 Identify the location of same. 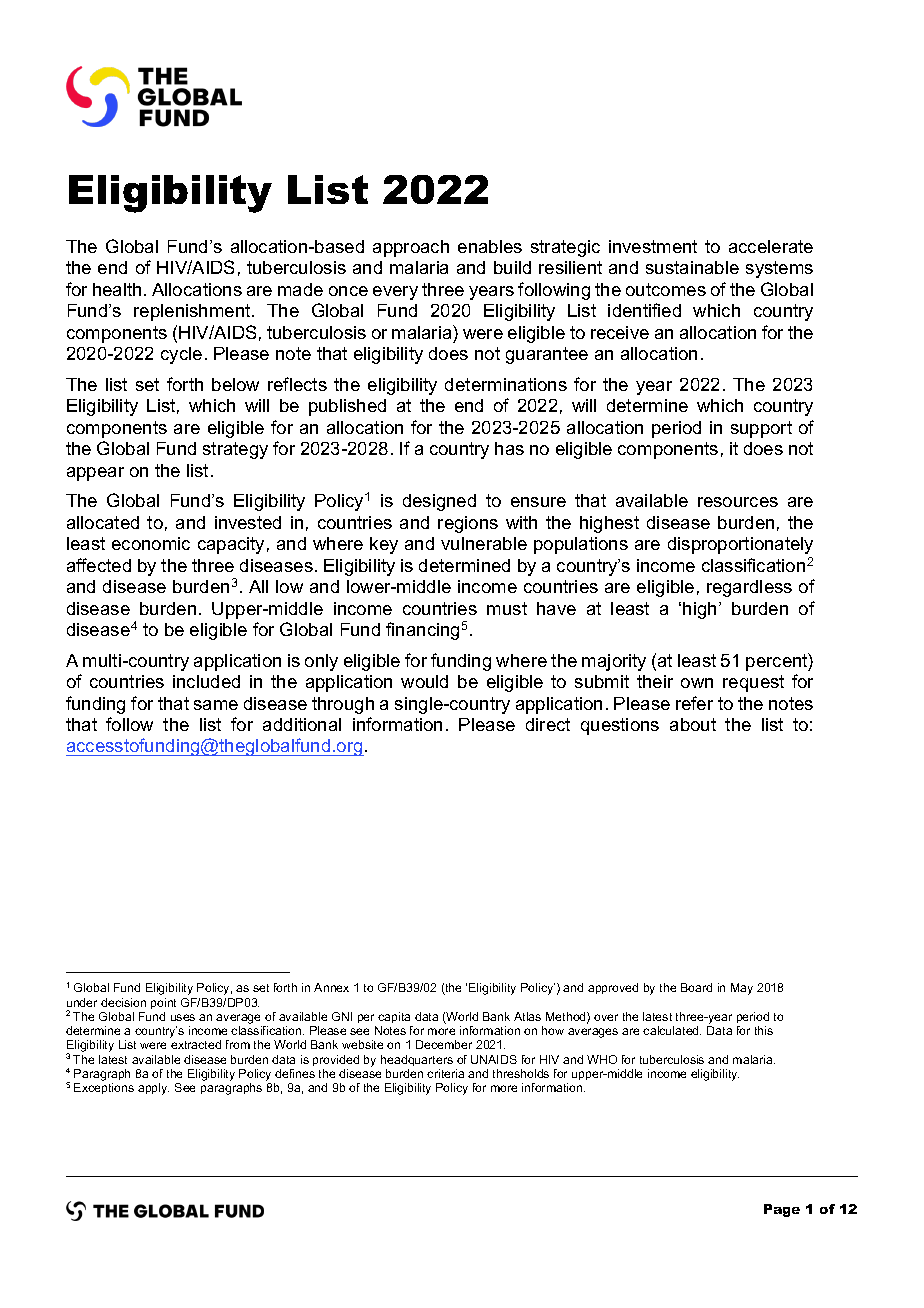
(216, 705).
